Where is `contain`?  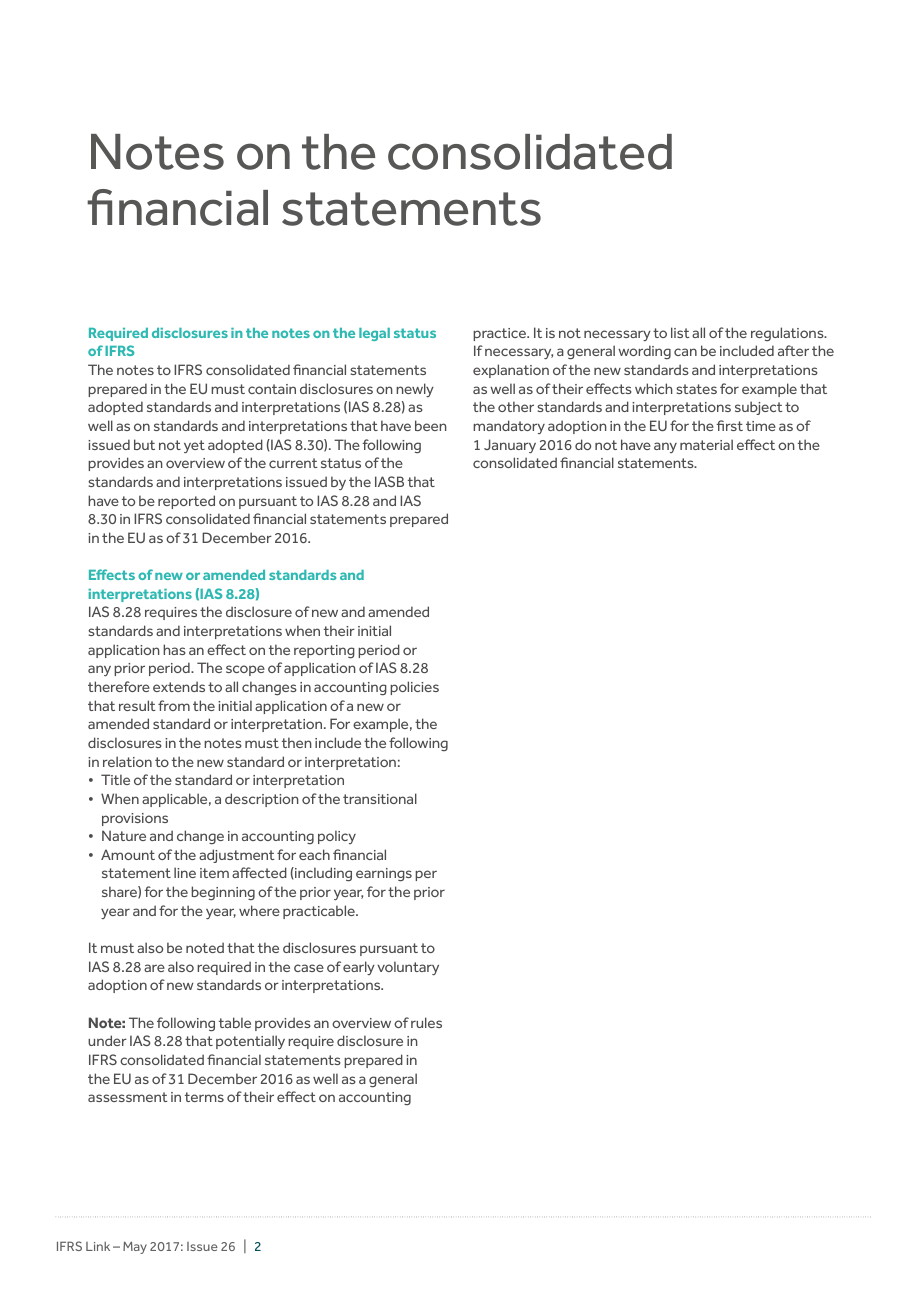
contain is located at coordinates (272, 389).
